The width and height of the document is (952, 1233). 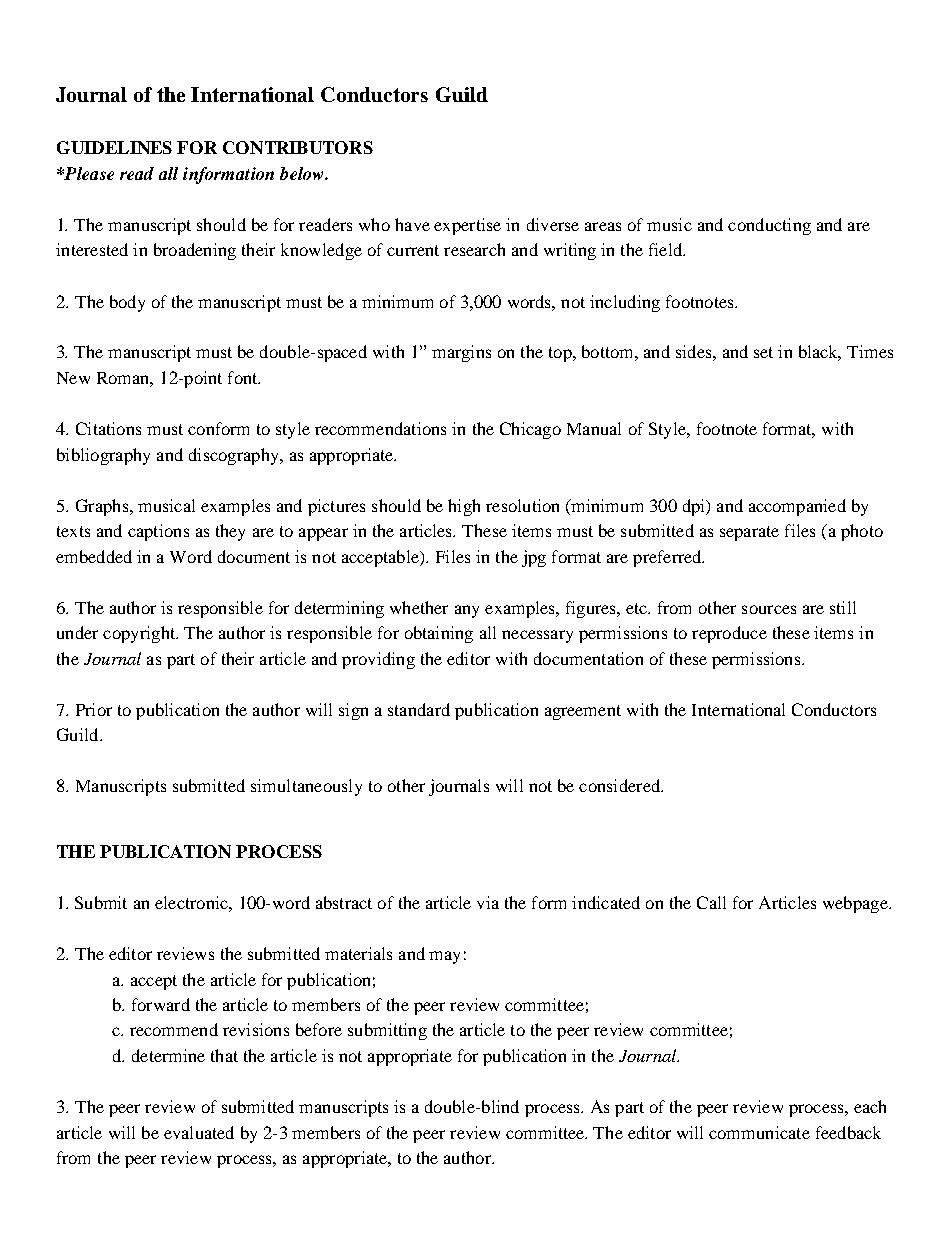 What do you see at coordinates (114, 147) in the document?
I see `GUIDELINES` at bounding box center [114, 147].
